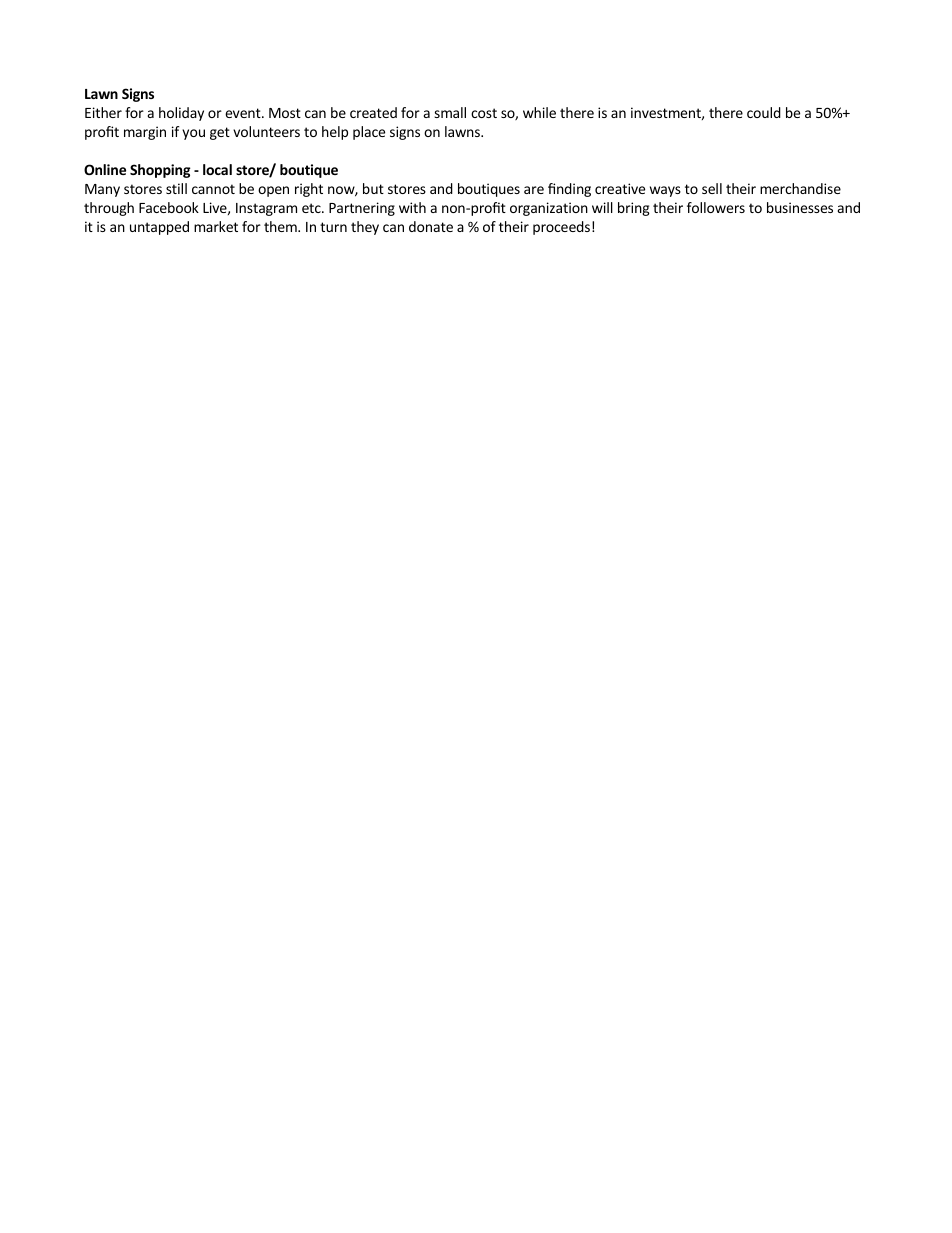 The width and height of the screenshot is (952, 1233). Describe the element at coordinates (665, 191) in the screenshot. I see `ways` at that location.
